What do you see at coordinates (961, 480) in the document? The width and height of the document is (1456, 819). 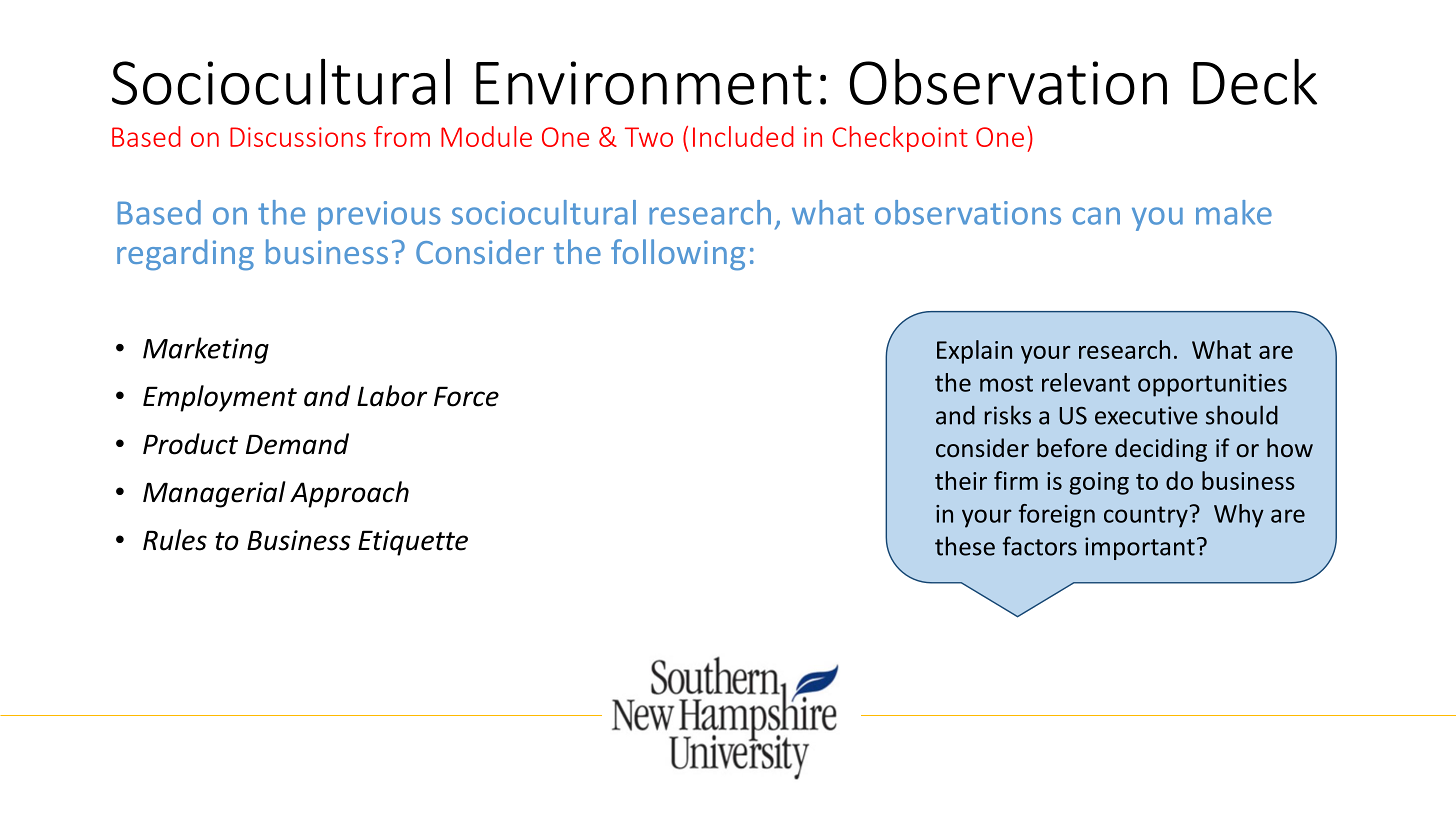 I see `their` at bounding box center [961, 480].
